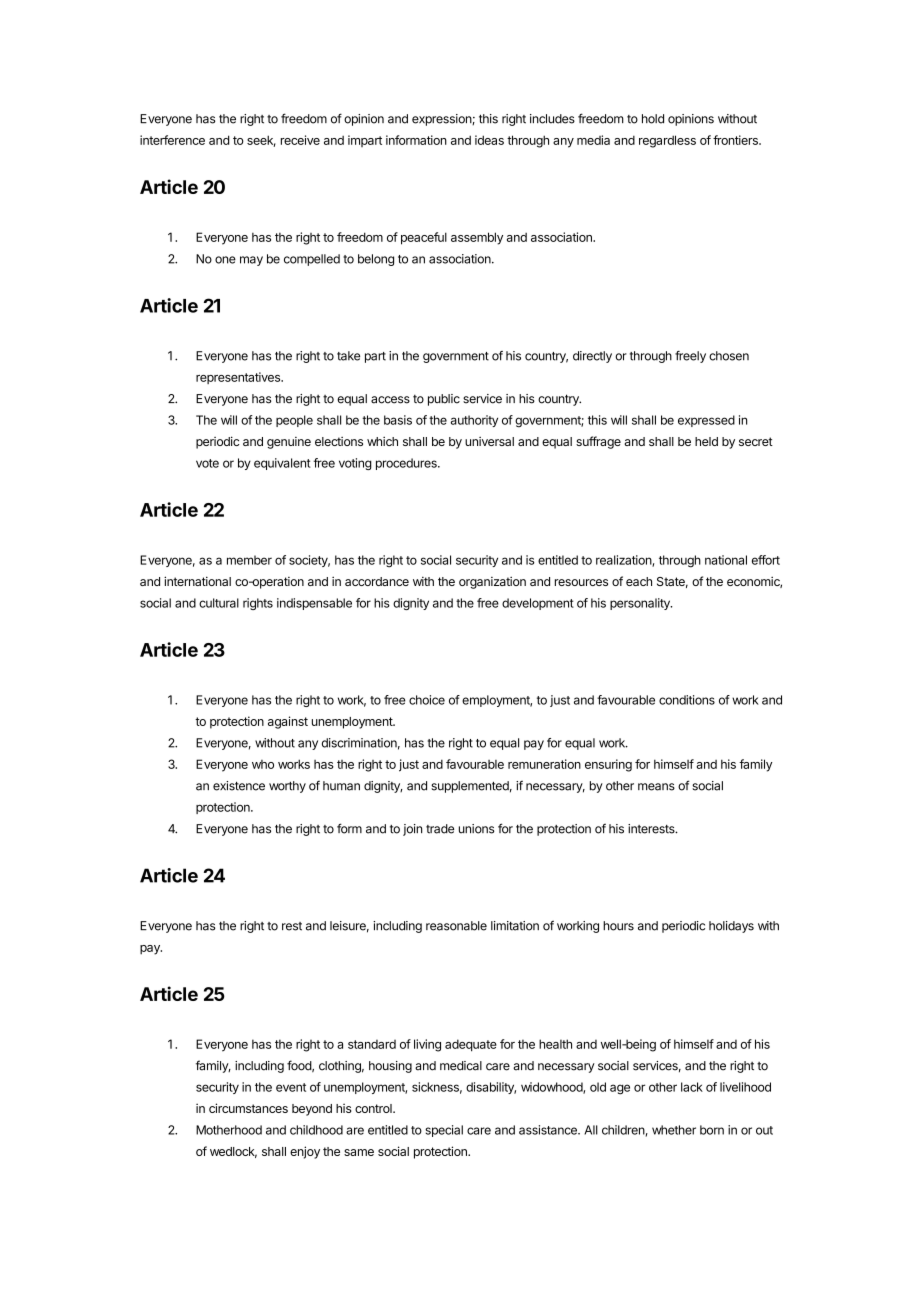 This image has width=924, height=1308. I want to click on receive, so click(300, 140).
